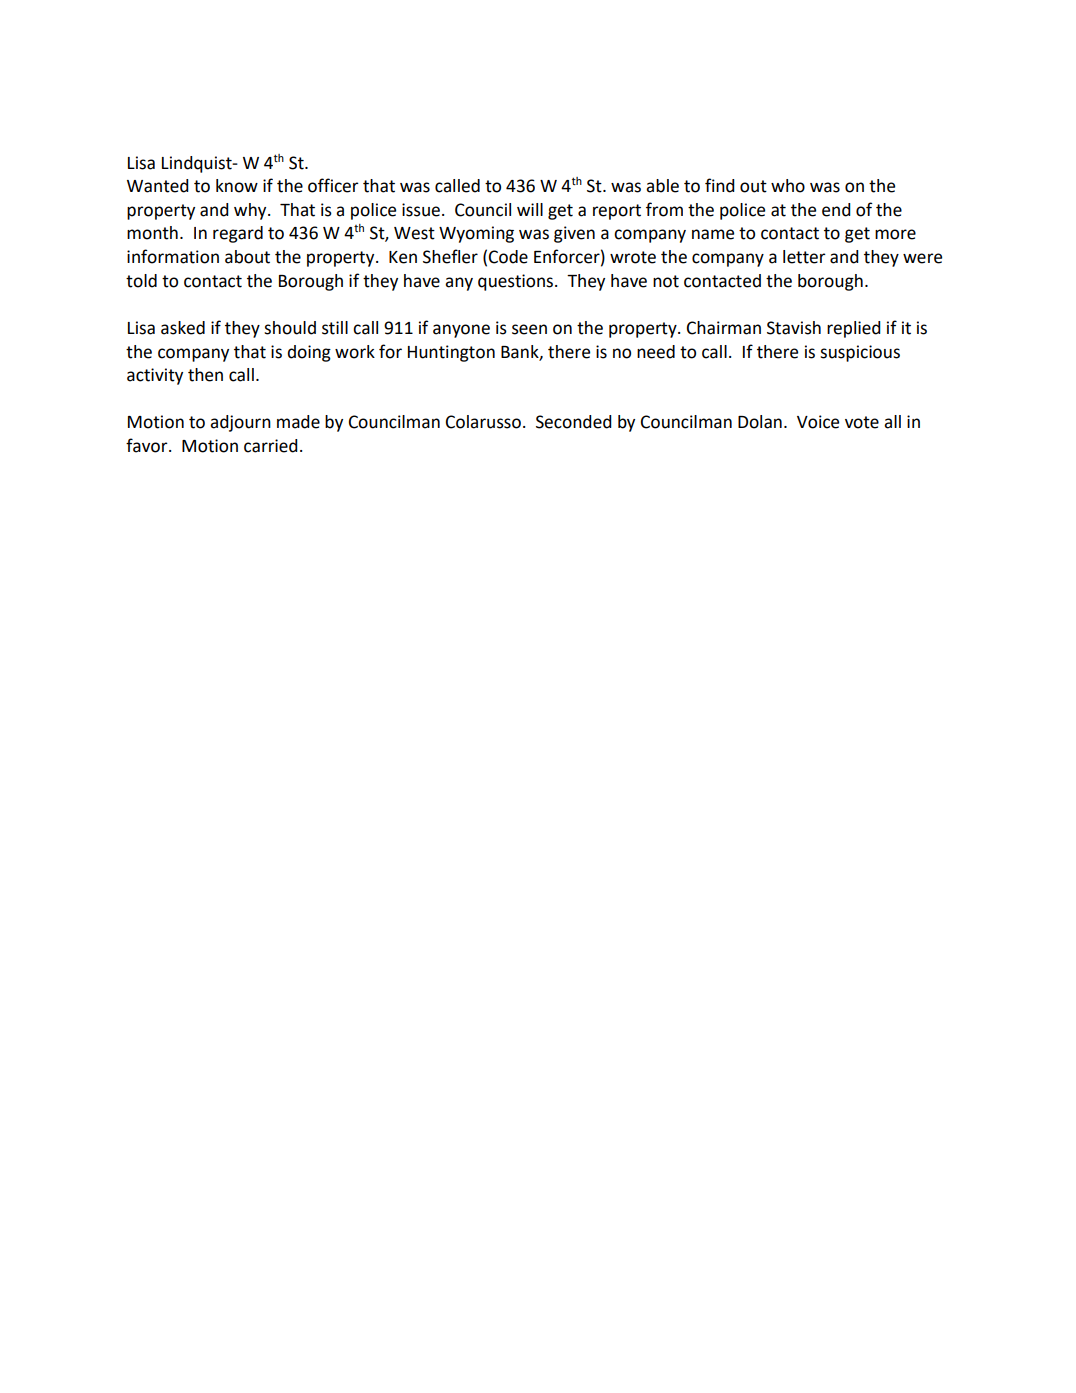 The width and height of the image is (1076, 1393). I want to click on Huntington, so click(451, 353).
